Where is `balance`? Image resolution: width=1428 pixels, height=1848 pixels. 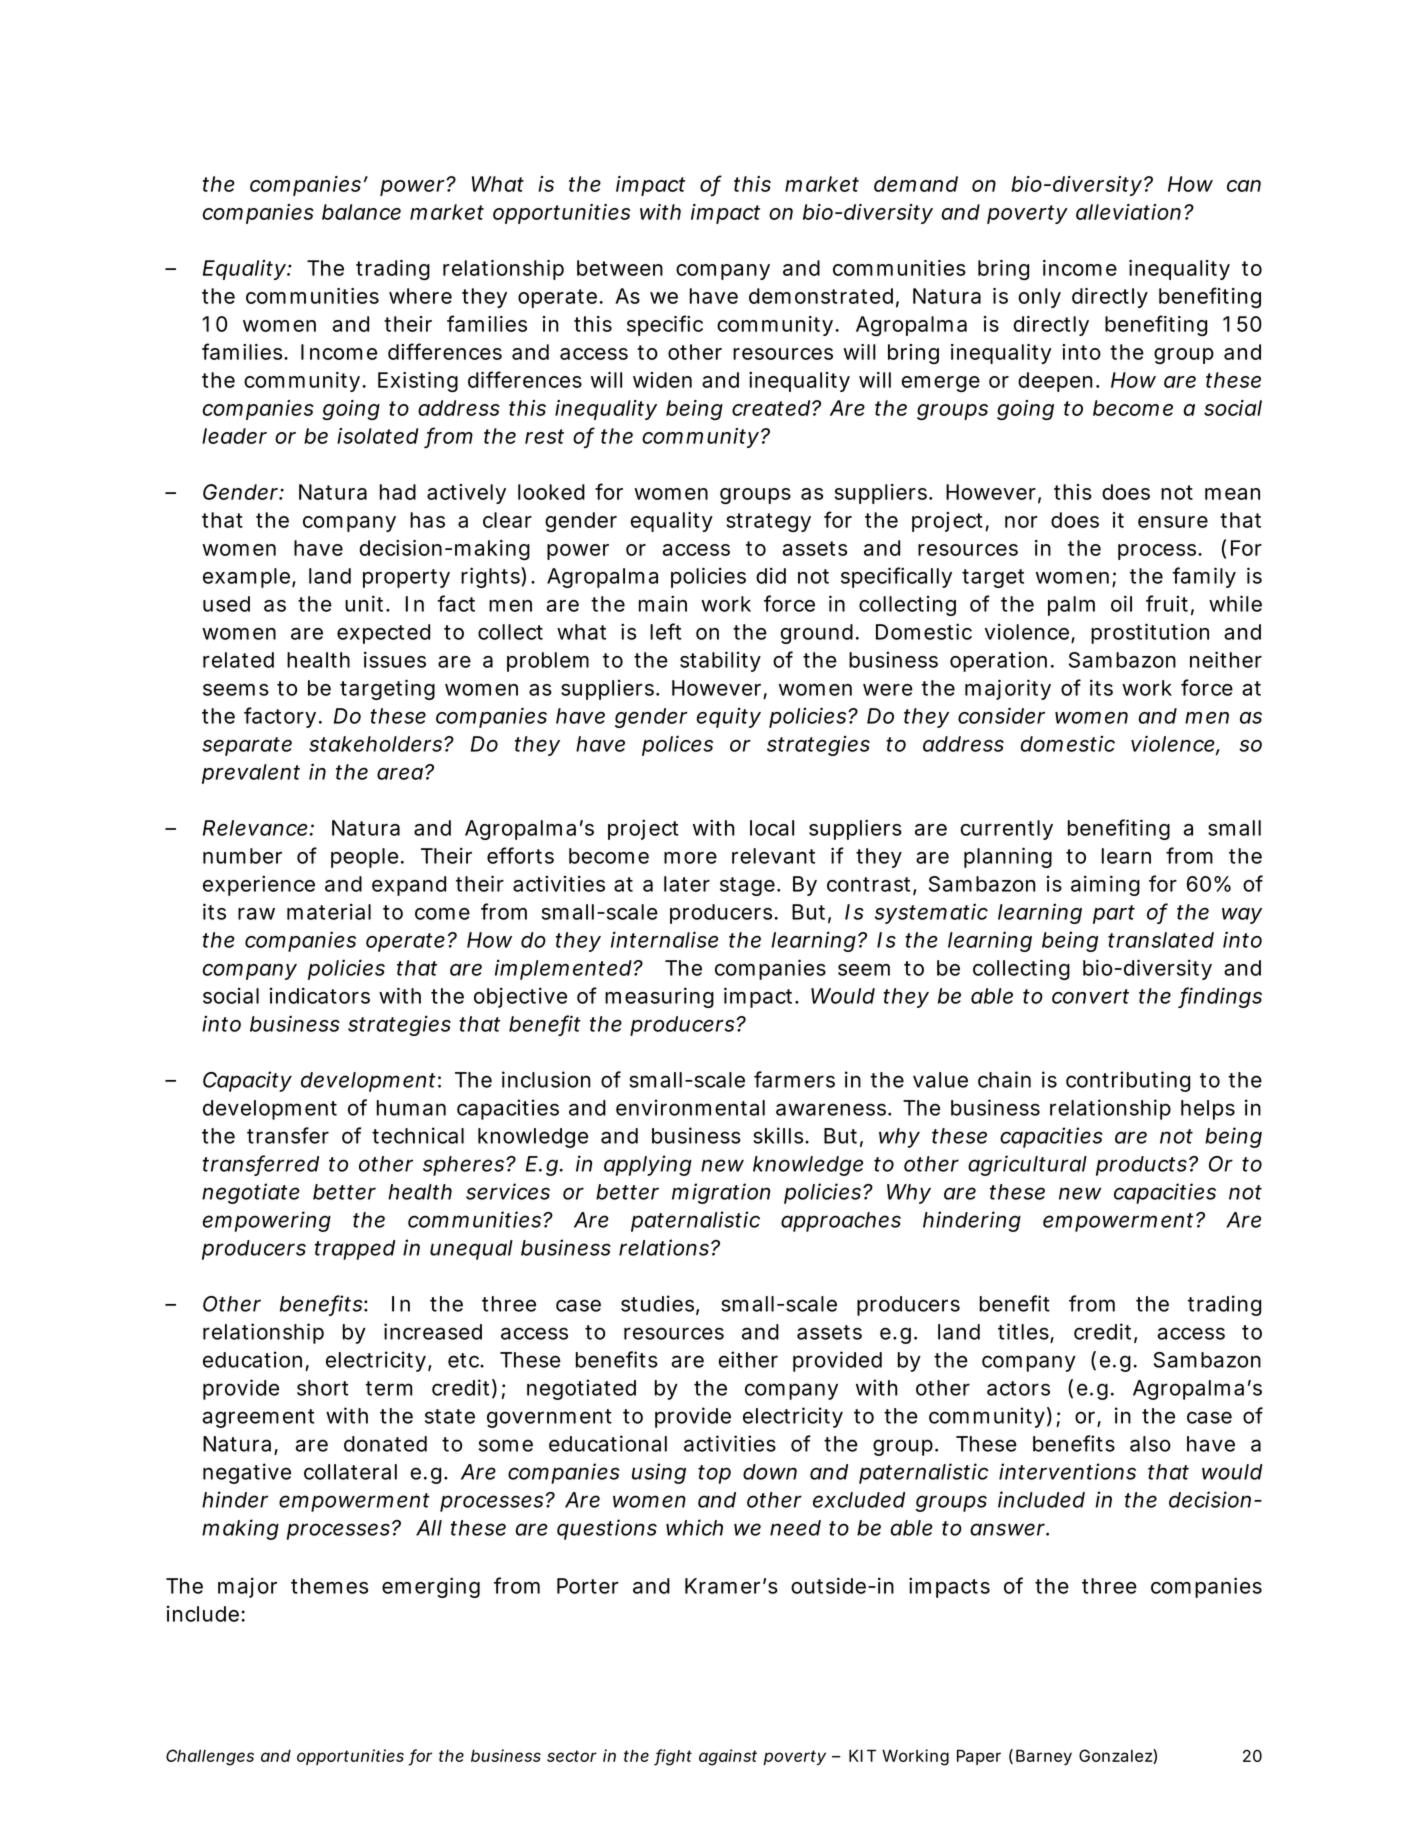 balance is located at coordinates (361, 212).
